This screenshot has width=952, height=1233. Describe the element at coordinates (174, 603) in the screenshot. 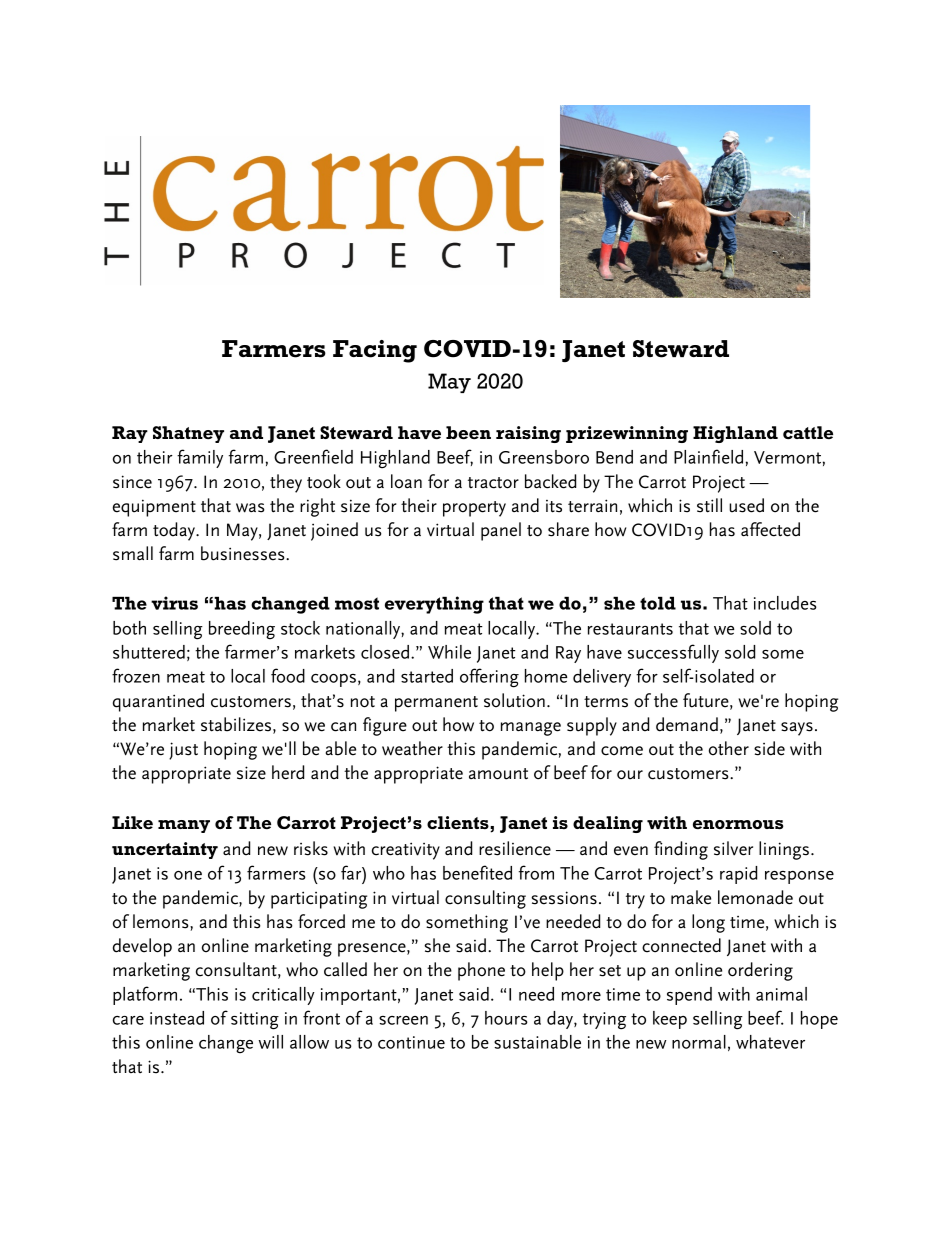

I see `virus` at that location.
